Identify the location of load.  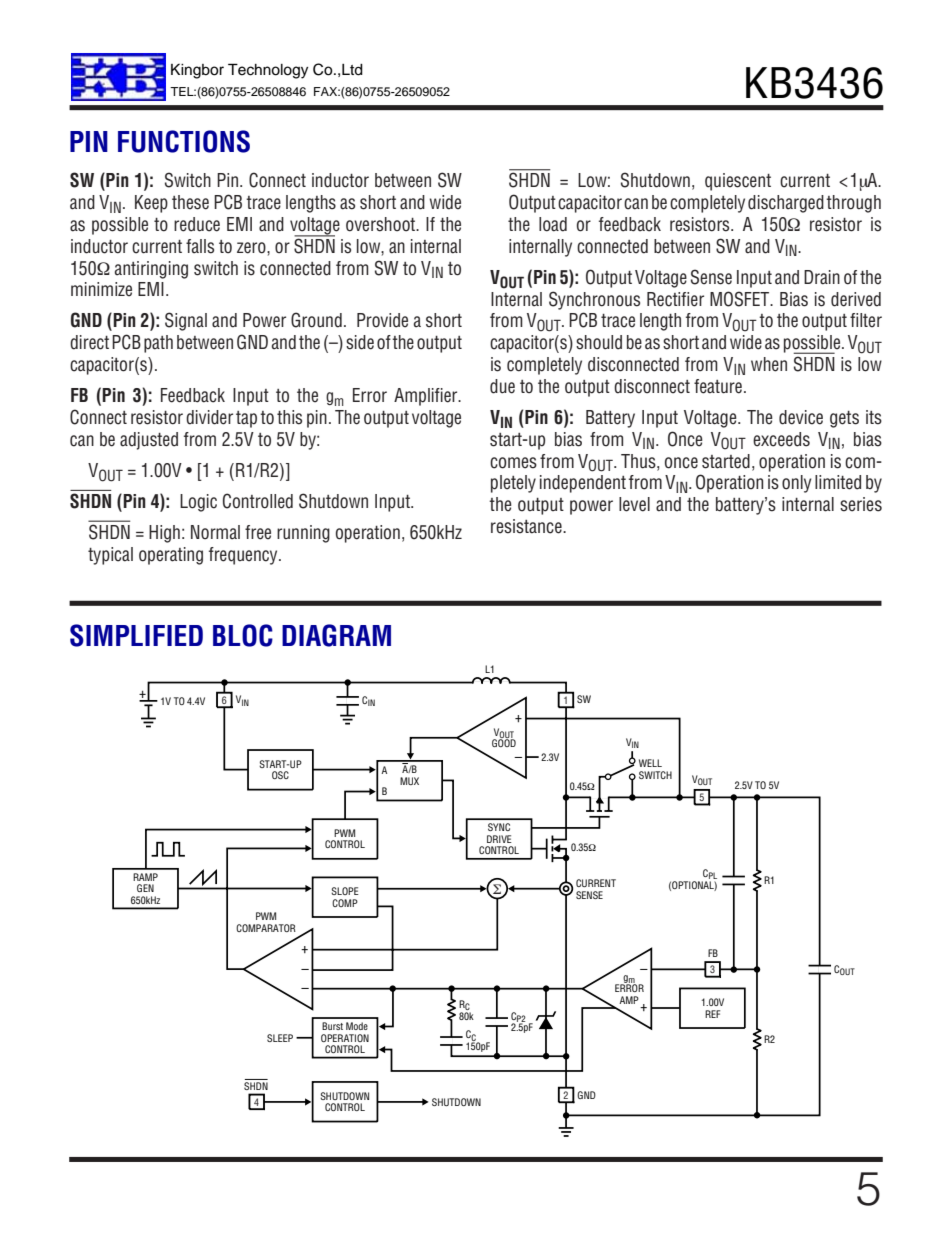
(553, 224).
